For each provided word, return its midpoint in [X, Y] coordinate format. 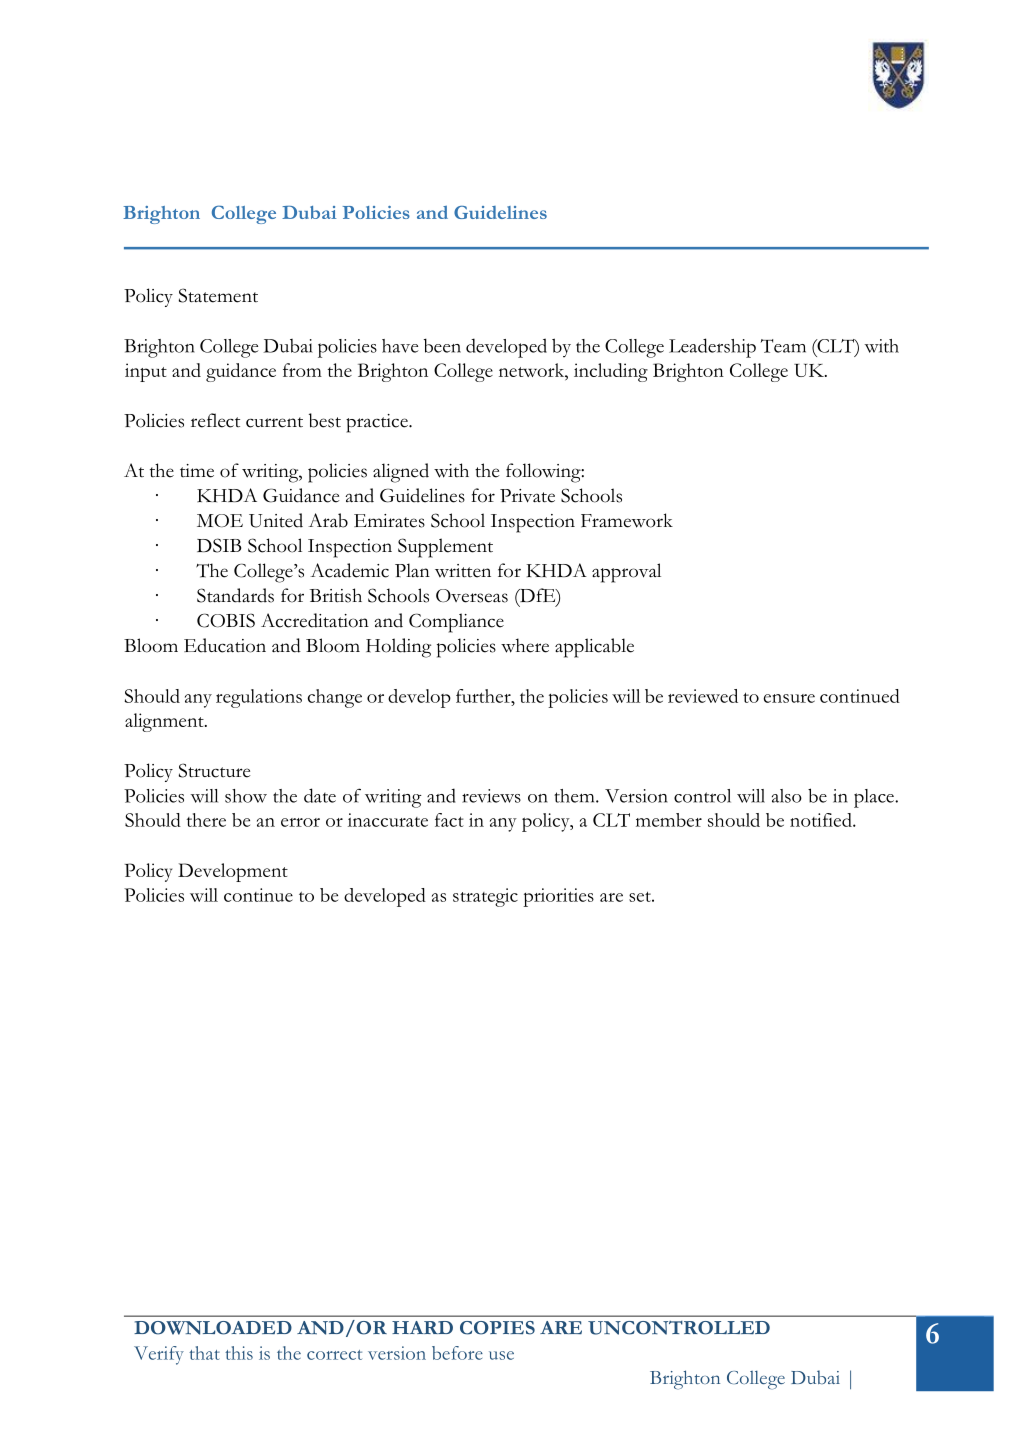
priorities [558, 897]
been [442, 345]
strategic [485, 897]
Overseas [472, 596]
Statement [218, 295]
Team [783, 346]
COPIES [497, 1328]
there [206, 820]
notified [822, 820]
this [239, 1353]
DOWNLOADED [213, 1328]
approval [626, 573]
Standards [235, 595]
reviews [491, 796]
